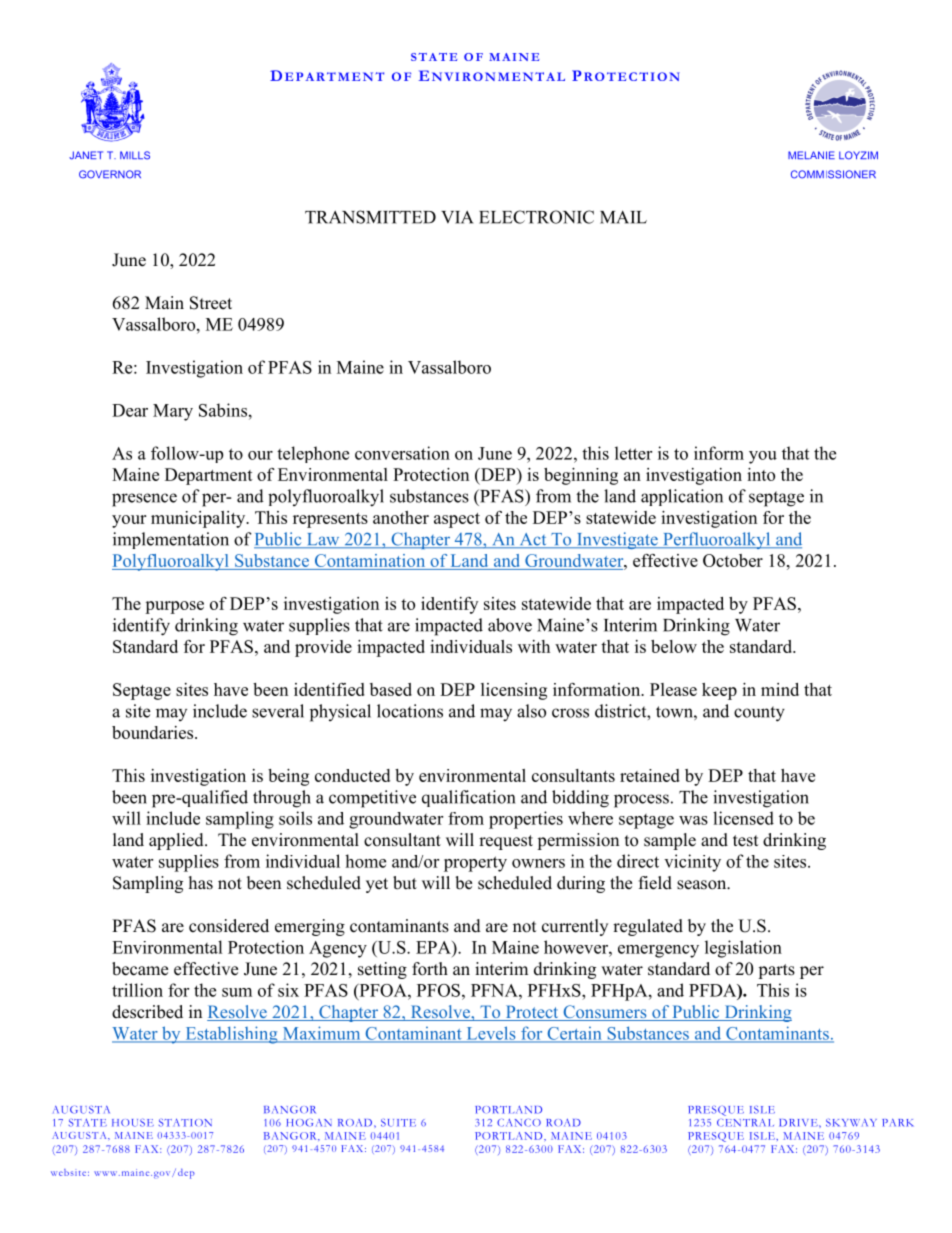 The image size is (952, 1233). Describe the element at coordinates (457, 217) in the screenshot. I see `VIA` at that location.
